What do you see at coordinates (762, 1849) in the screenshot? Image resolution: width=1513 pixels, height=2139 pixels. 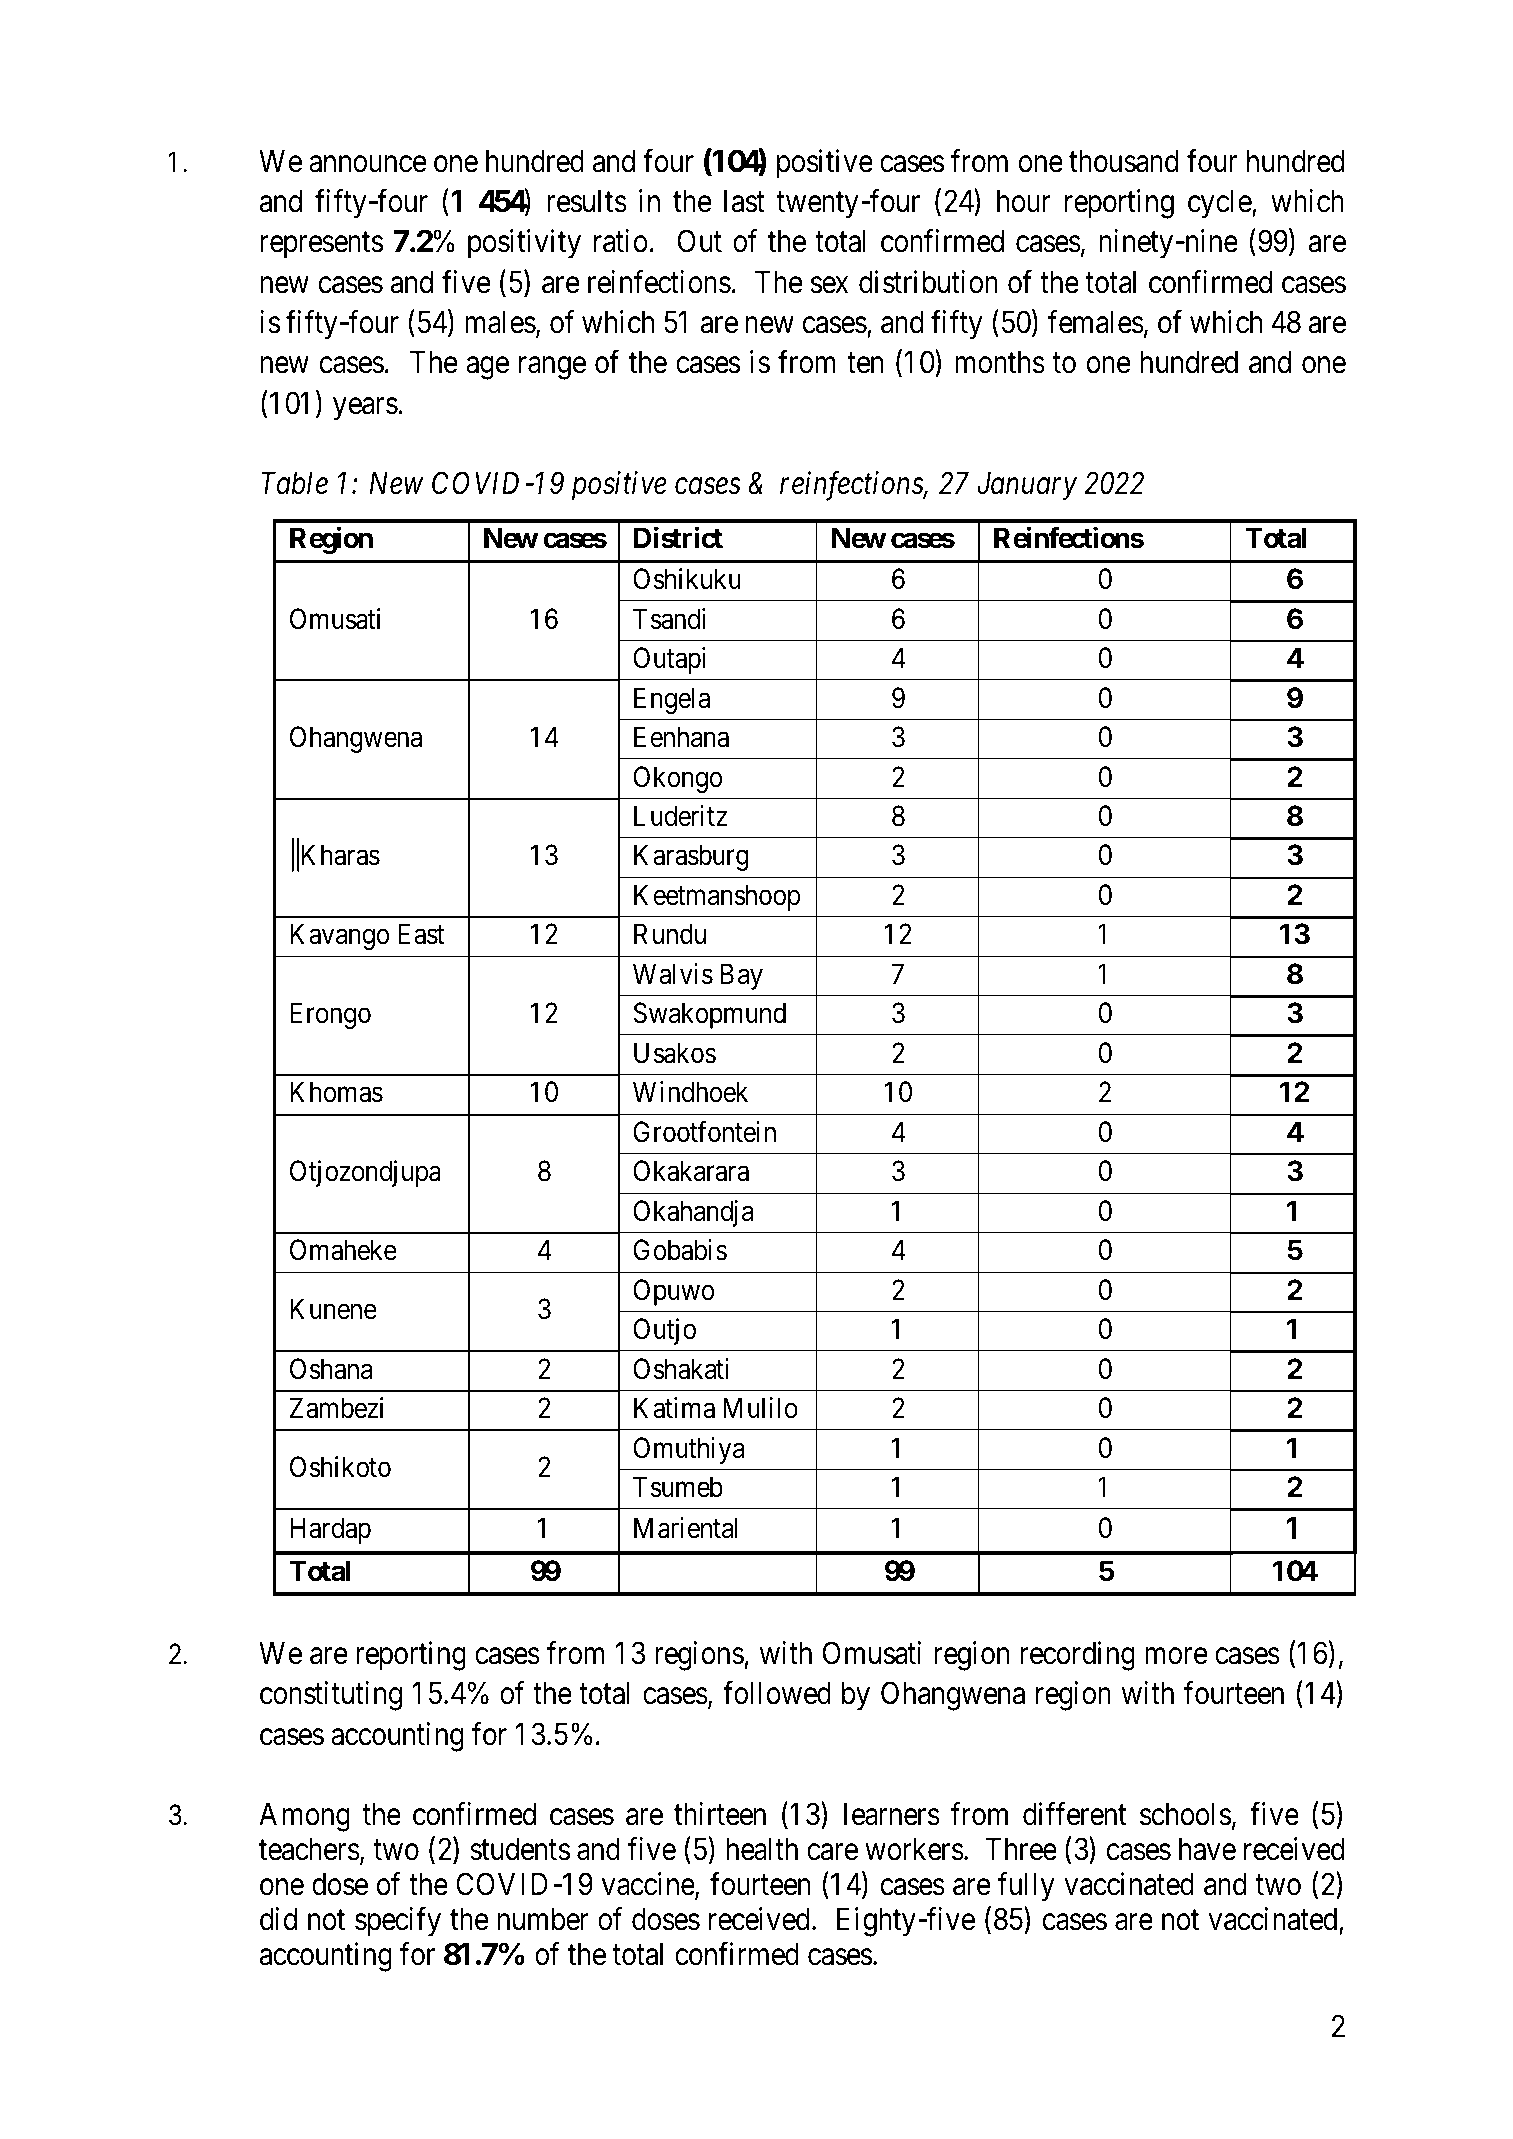 I see `health` at bounding box center [762, 1849].
